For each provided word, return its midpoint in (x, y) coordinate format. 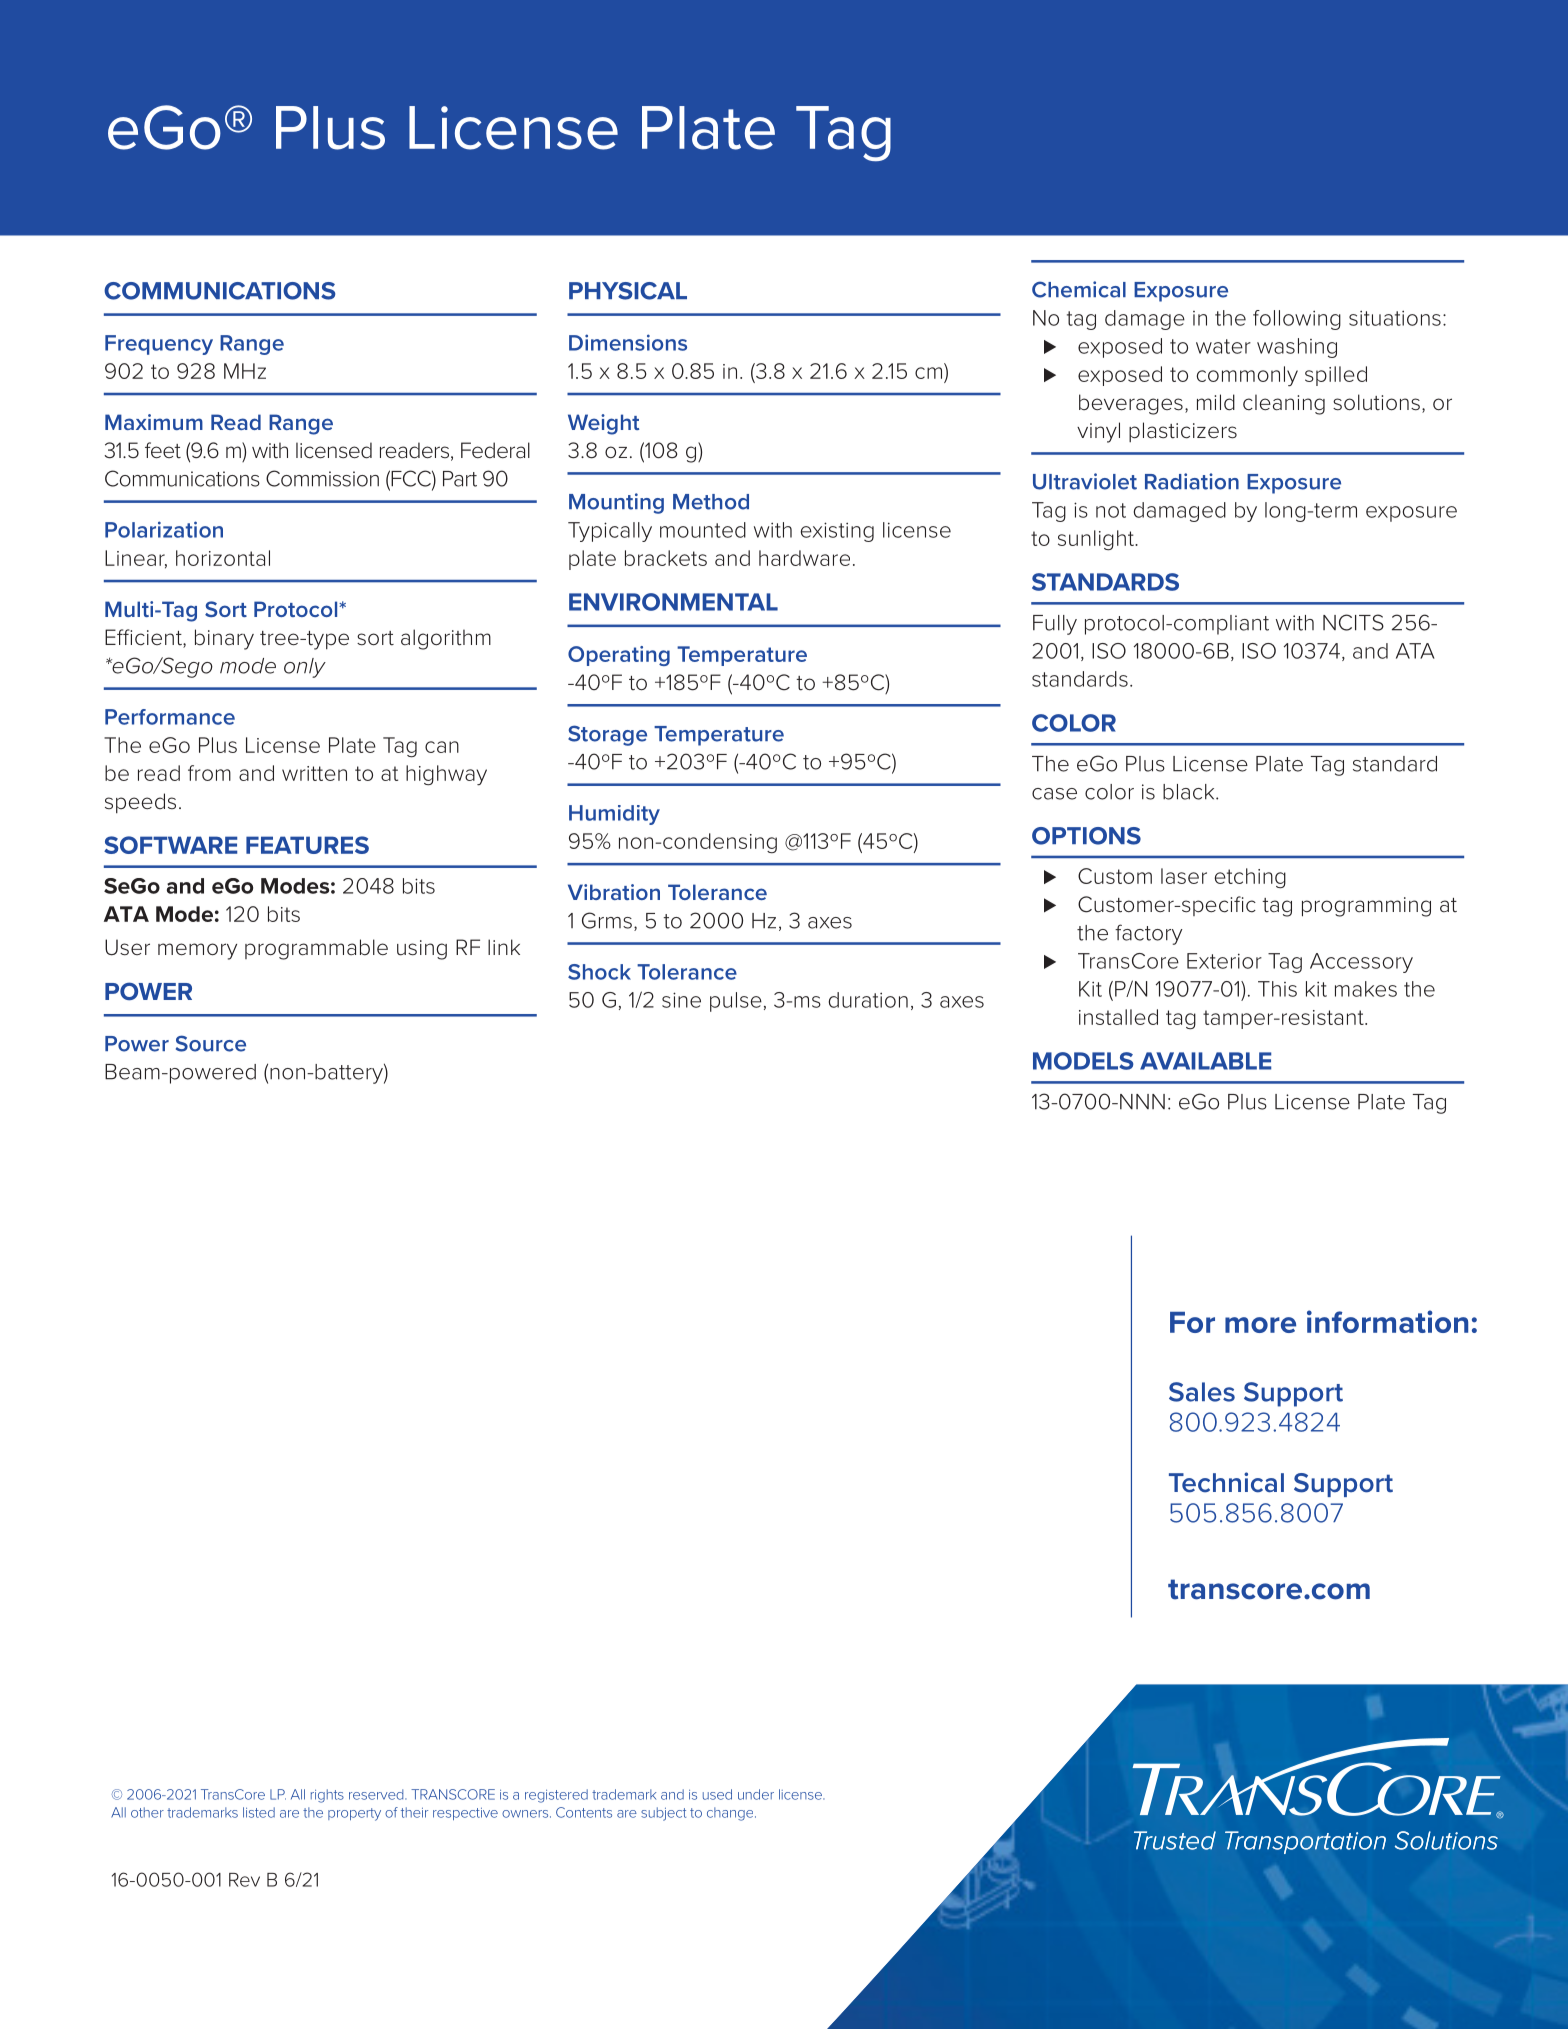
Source (211, 1043)
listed (259, 1812)
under (756, 1794)
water (1223, 346)
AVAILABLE (1205, 1061)
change (731, 1814)
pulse (736, 1002)
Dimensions (628, 342)
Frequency (159, 345)
